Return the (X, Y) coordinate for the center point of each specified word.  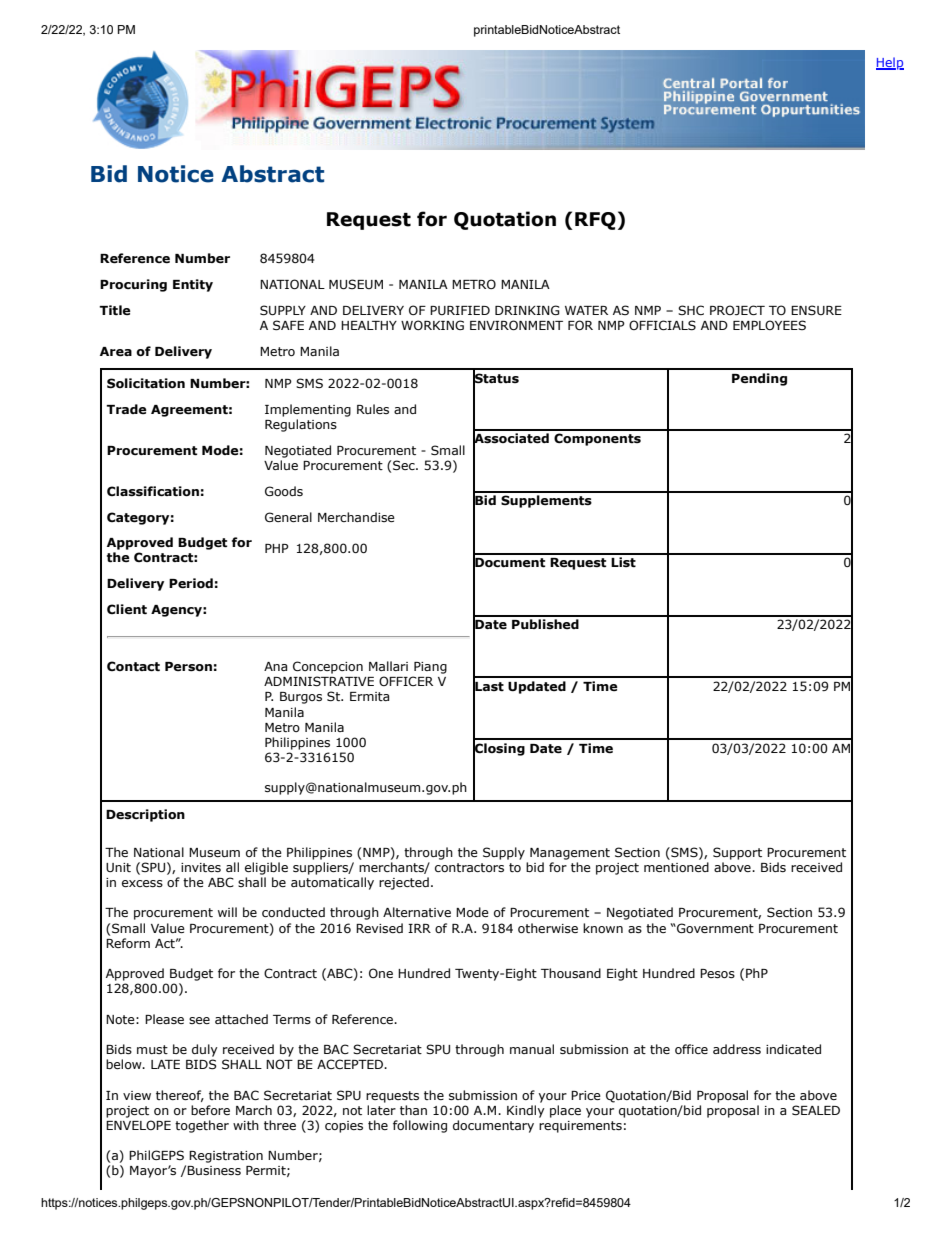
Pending (759, 379)
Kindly (526, 1111)
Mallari (388, 666)
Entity (193, 285)
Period (191, 583)
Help (890, 63)
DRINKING (527, 310)
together (202, 1126)
